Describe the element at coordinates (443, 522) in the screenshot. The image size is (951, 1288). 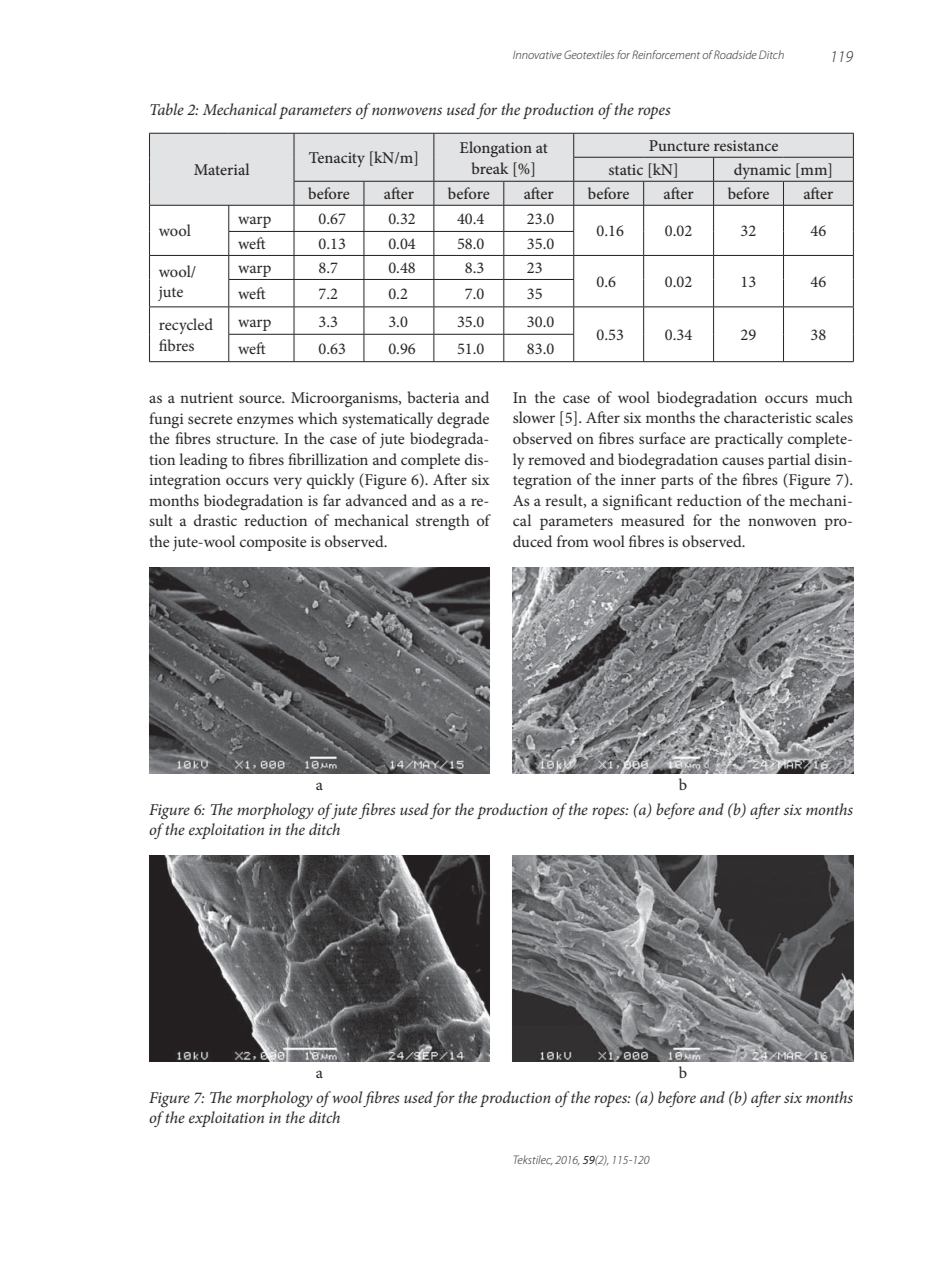
I see `strength` at that location.
